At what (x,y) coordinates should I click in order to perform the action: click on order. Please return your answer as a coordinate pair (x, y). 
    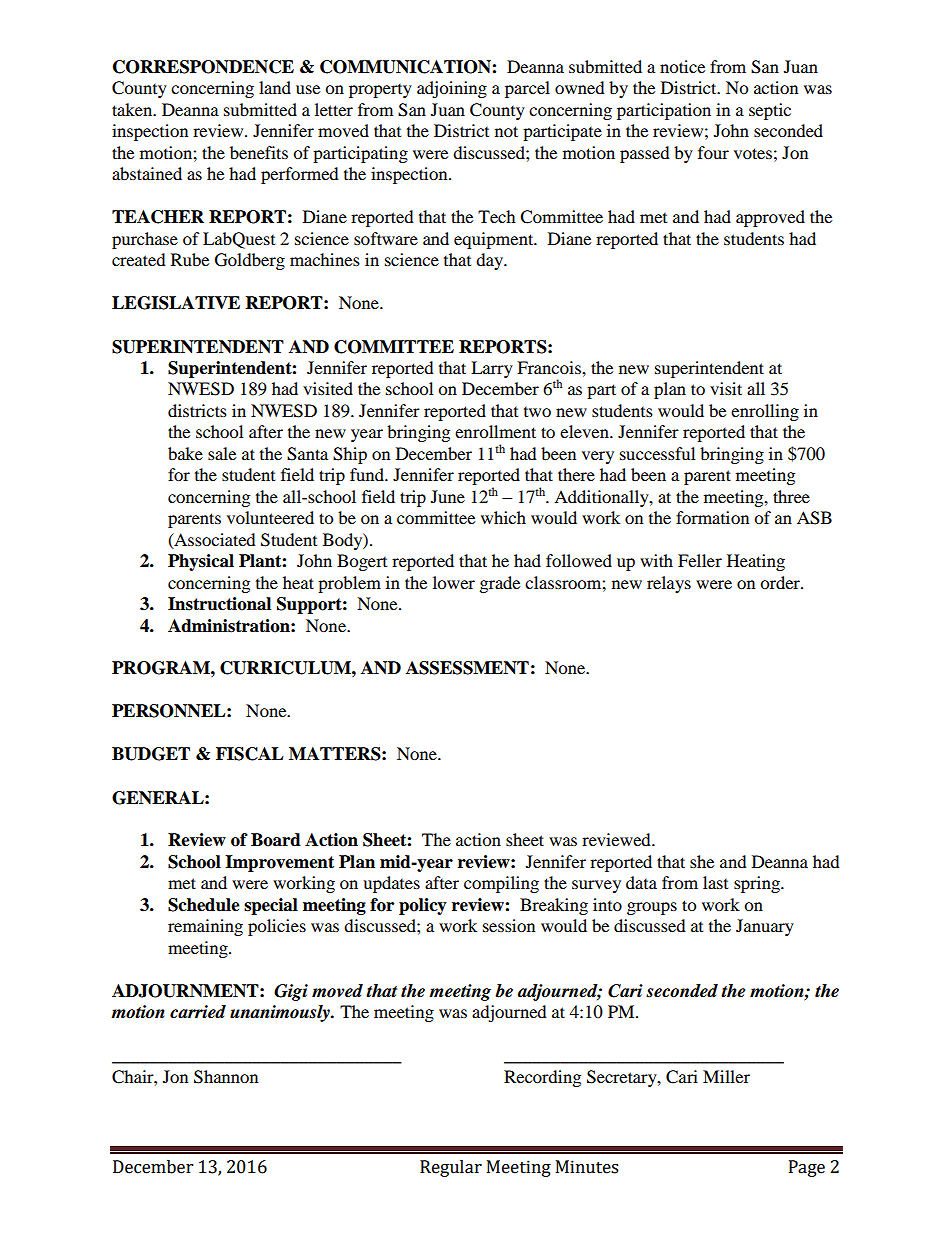
    Looking at the image, I should click on (781, 582).
